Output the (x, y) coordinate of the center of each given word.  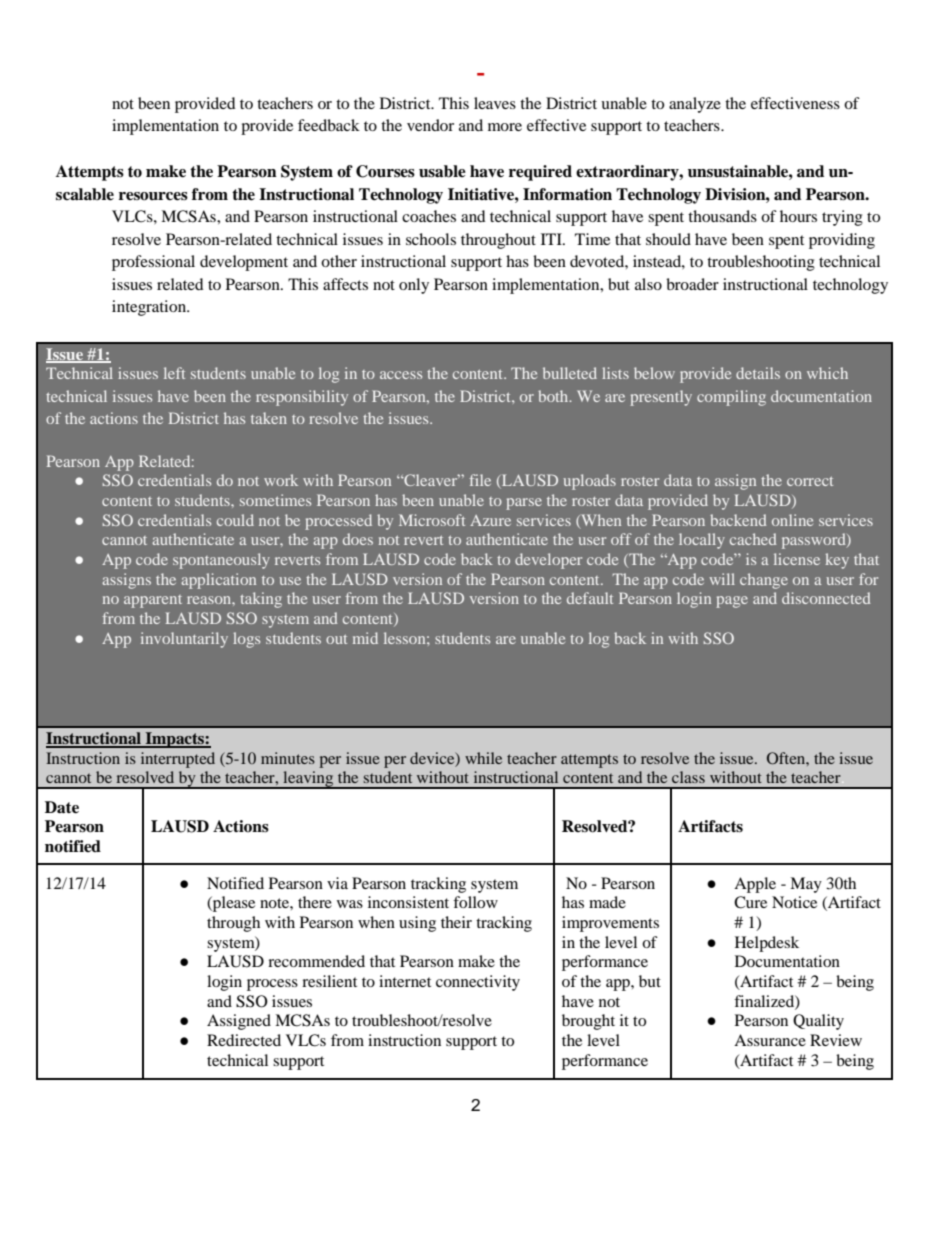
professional (153, 263)
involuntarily (184, 640)
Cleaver (431, 480)
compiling (731, 398)
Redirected (244, 1040)
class (688, 777)
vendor (430, 125)
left (174, 373)
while (483, 758)
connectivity (478, 983)
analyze (695, 105)
